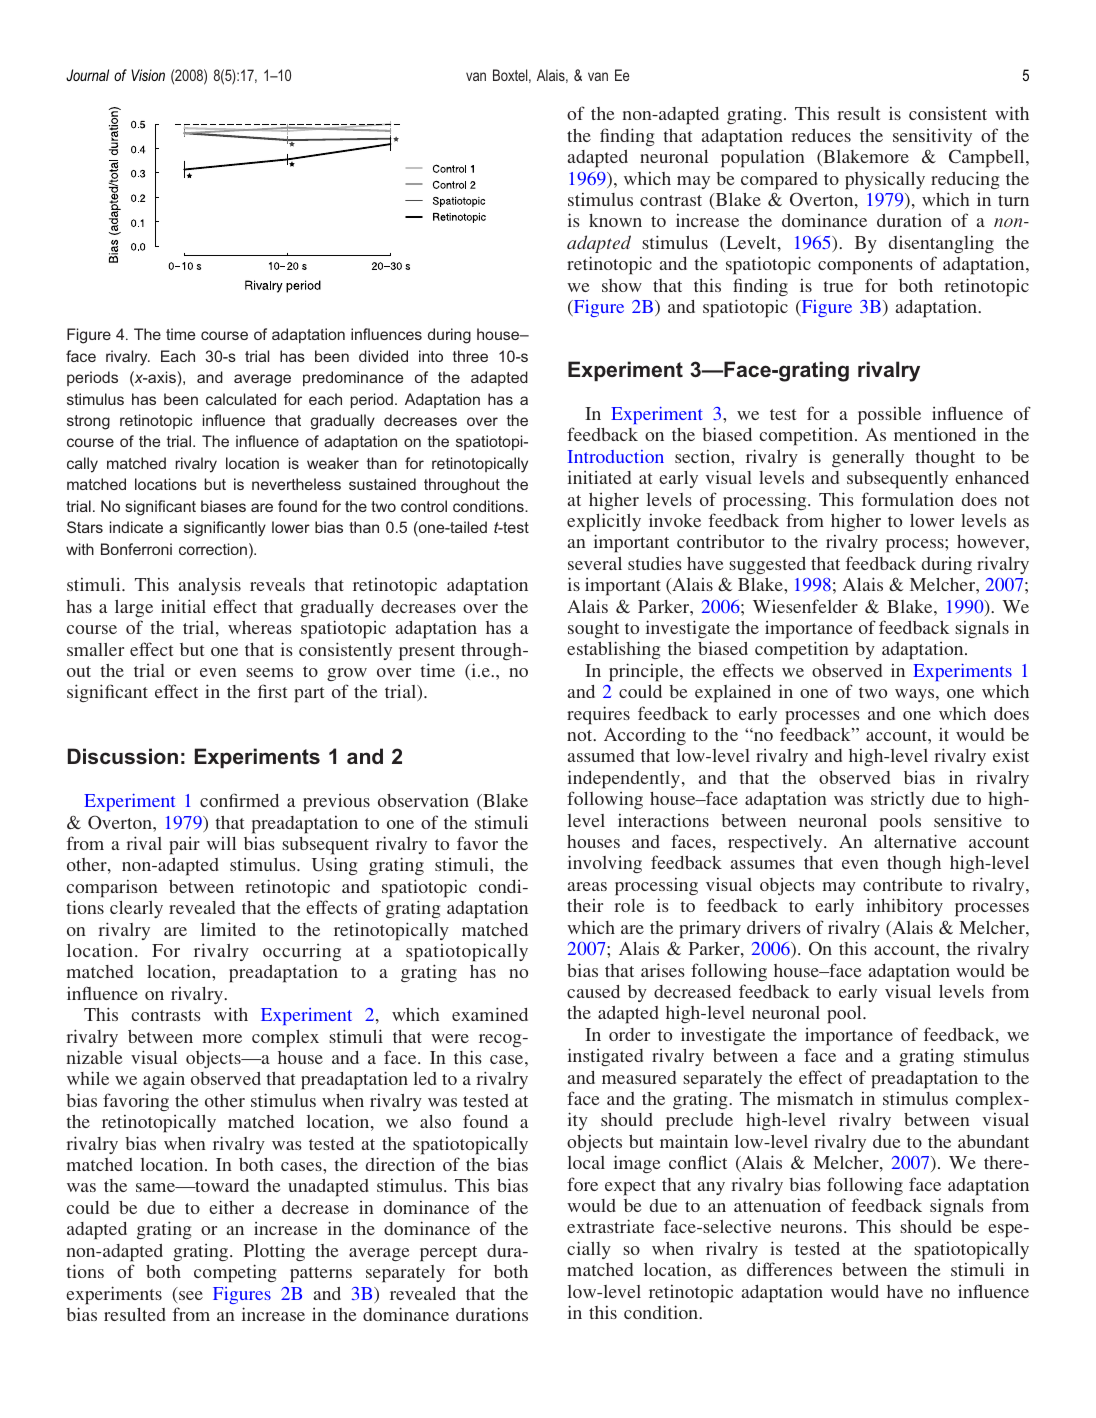 Image resolution: width=1096 pixels, height=1418 pixels. I want to click on seems, so click(269, 672).
